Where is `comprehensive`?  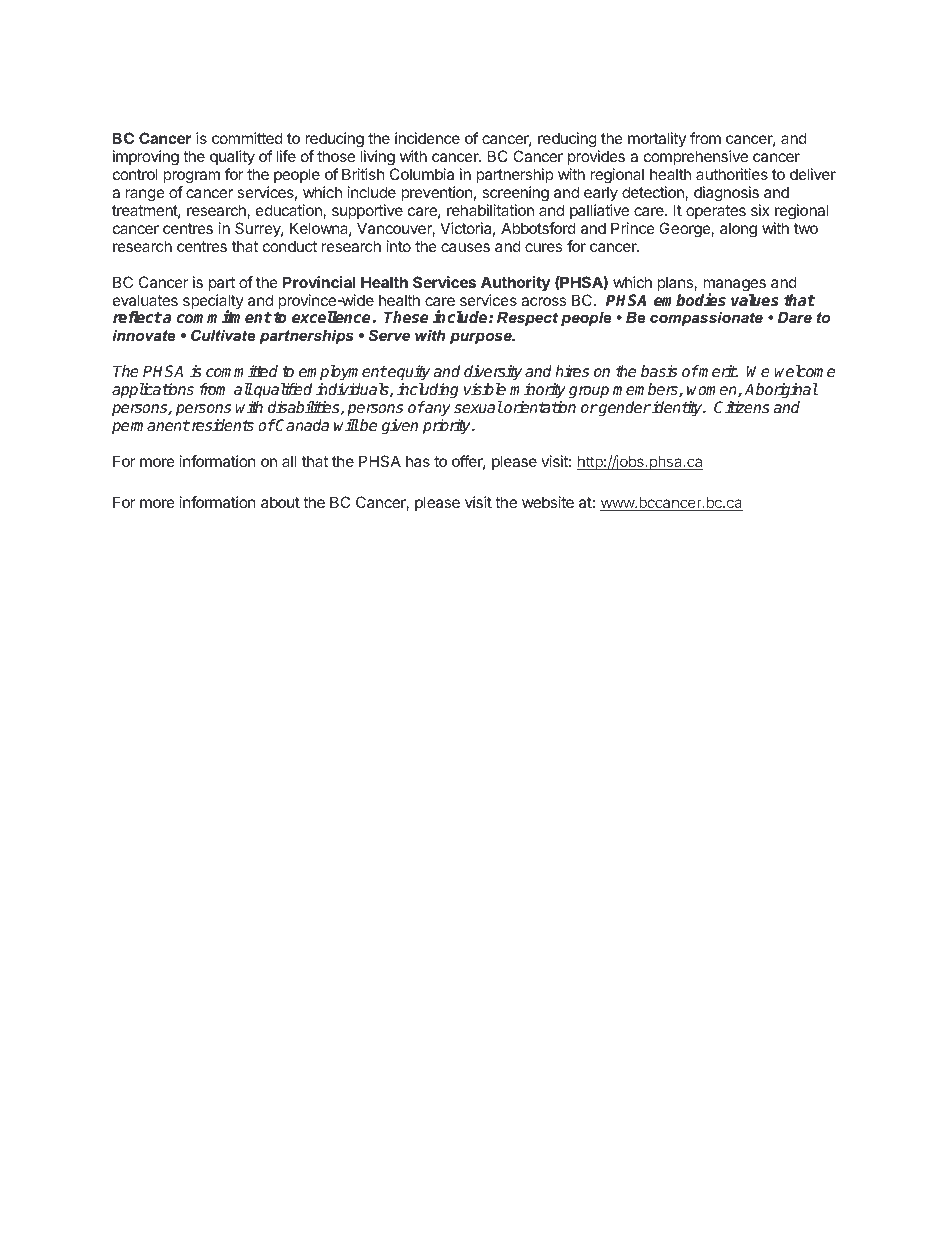
comprehensive is located at coordinates (696, 157).
